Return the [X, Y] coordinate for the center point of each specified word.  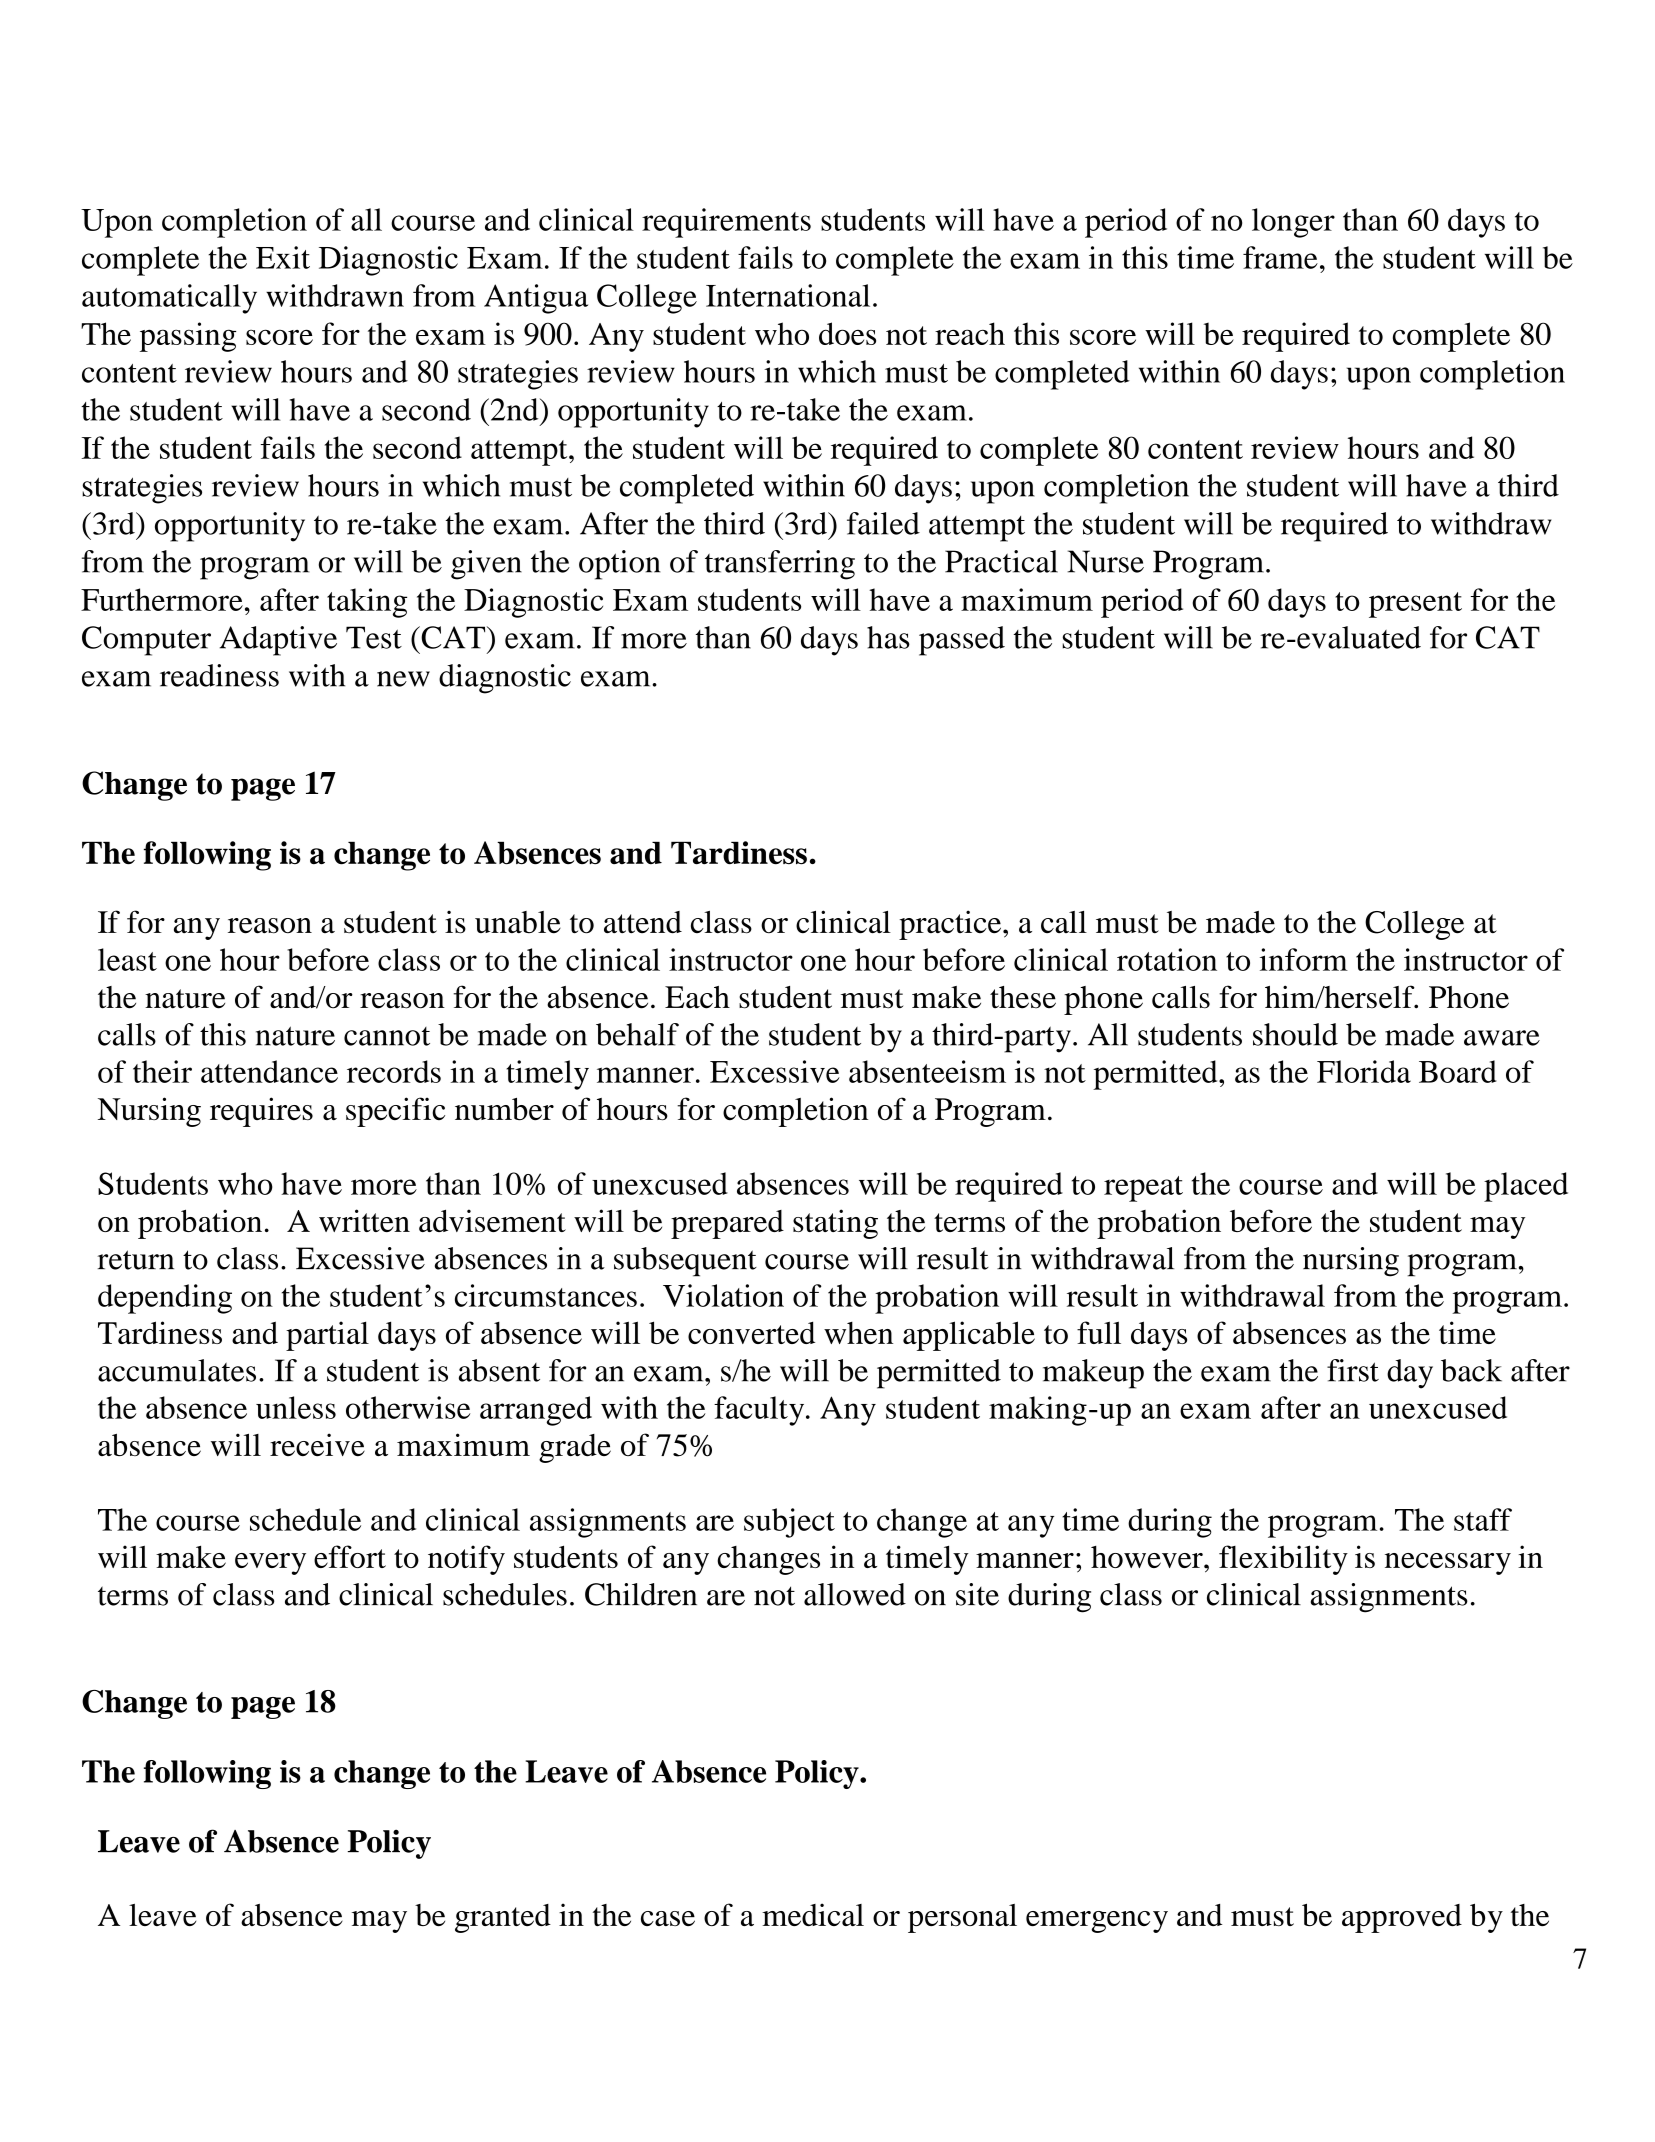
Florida [1364, 1071]
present [1415, 605]
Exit [283, 257]
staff [1483, 1519]
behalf [637, 1034]
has [888, 637]
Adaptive [278, 641]
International [788, 295]
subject [789, 1523]
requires [261, 1112]
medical [813, 1914]
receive [317, 1444]
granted [503, 1918]
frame [1280, 257]
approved [1402, 1918]
